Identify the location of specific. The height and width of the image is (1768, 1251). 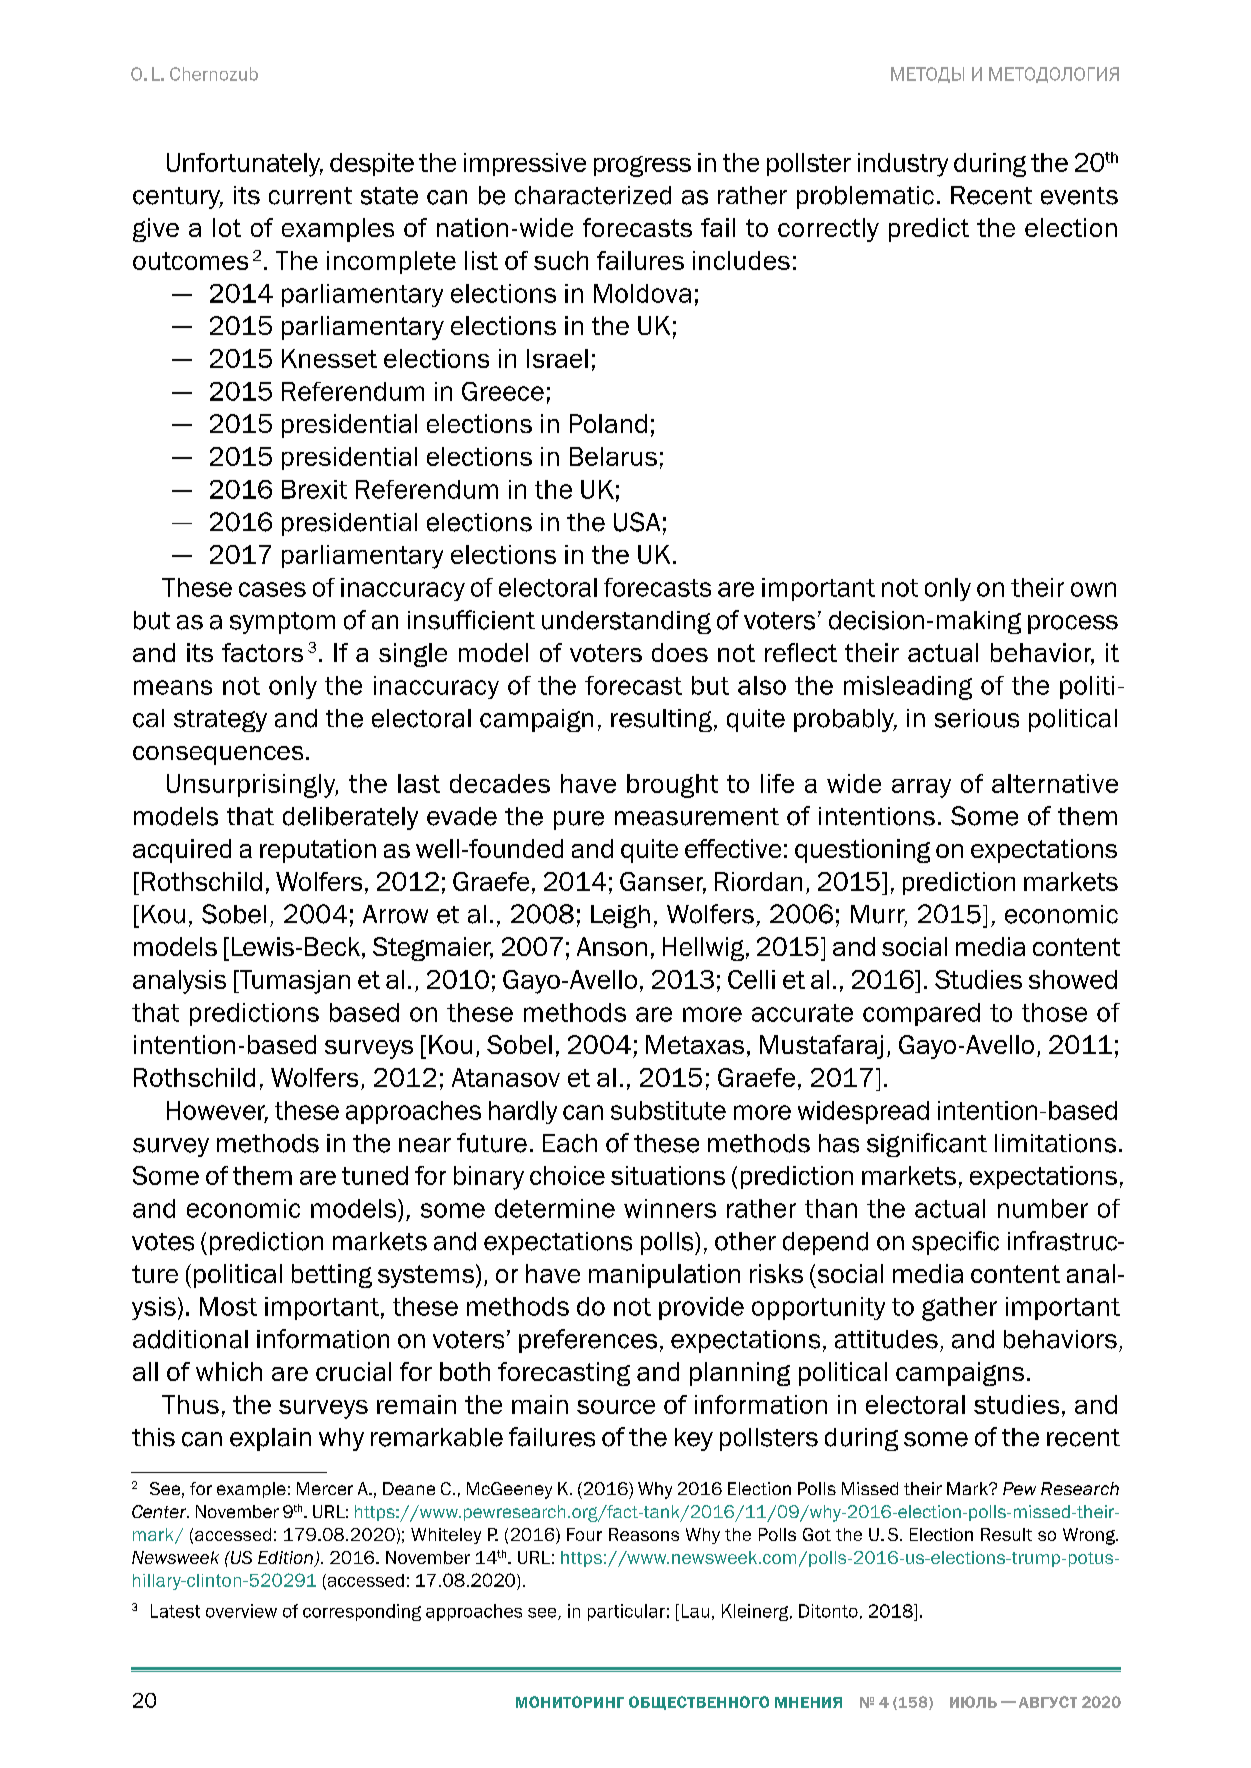
(955, 1243).
